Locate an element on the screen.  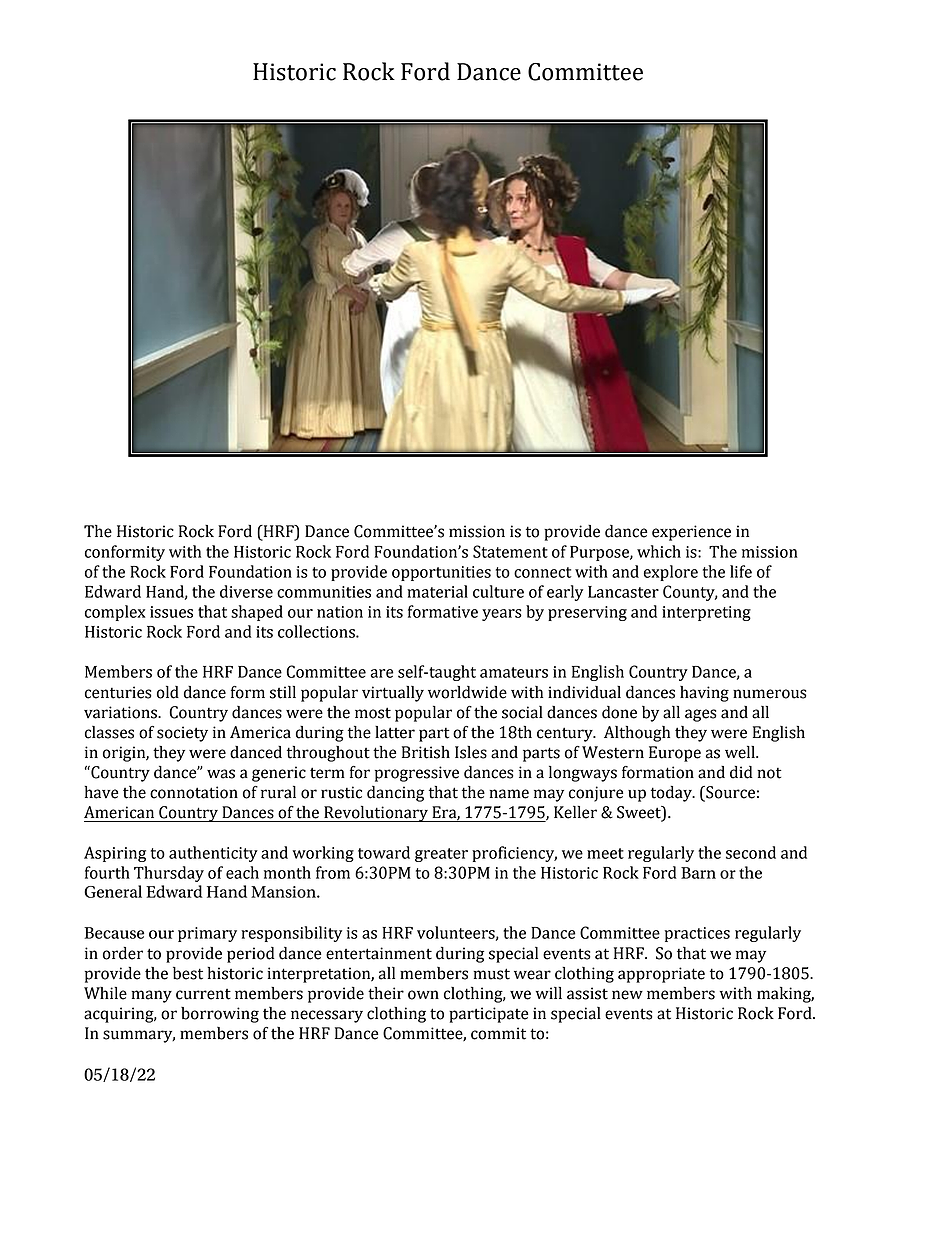
diverse is located at coordinates (246, 591).
